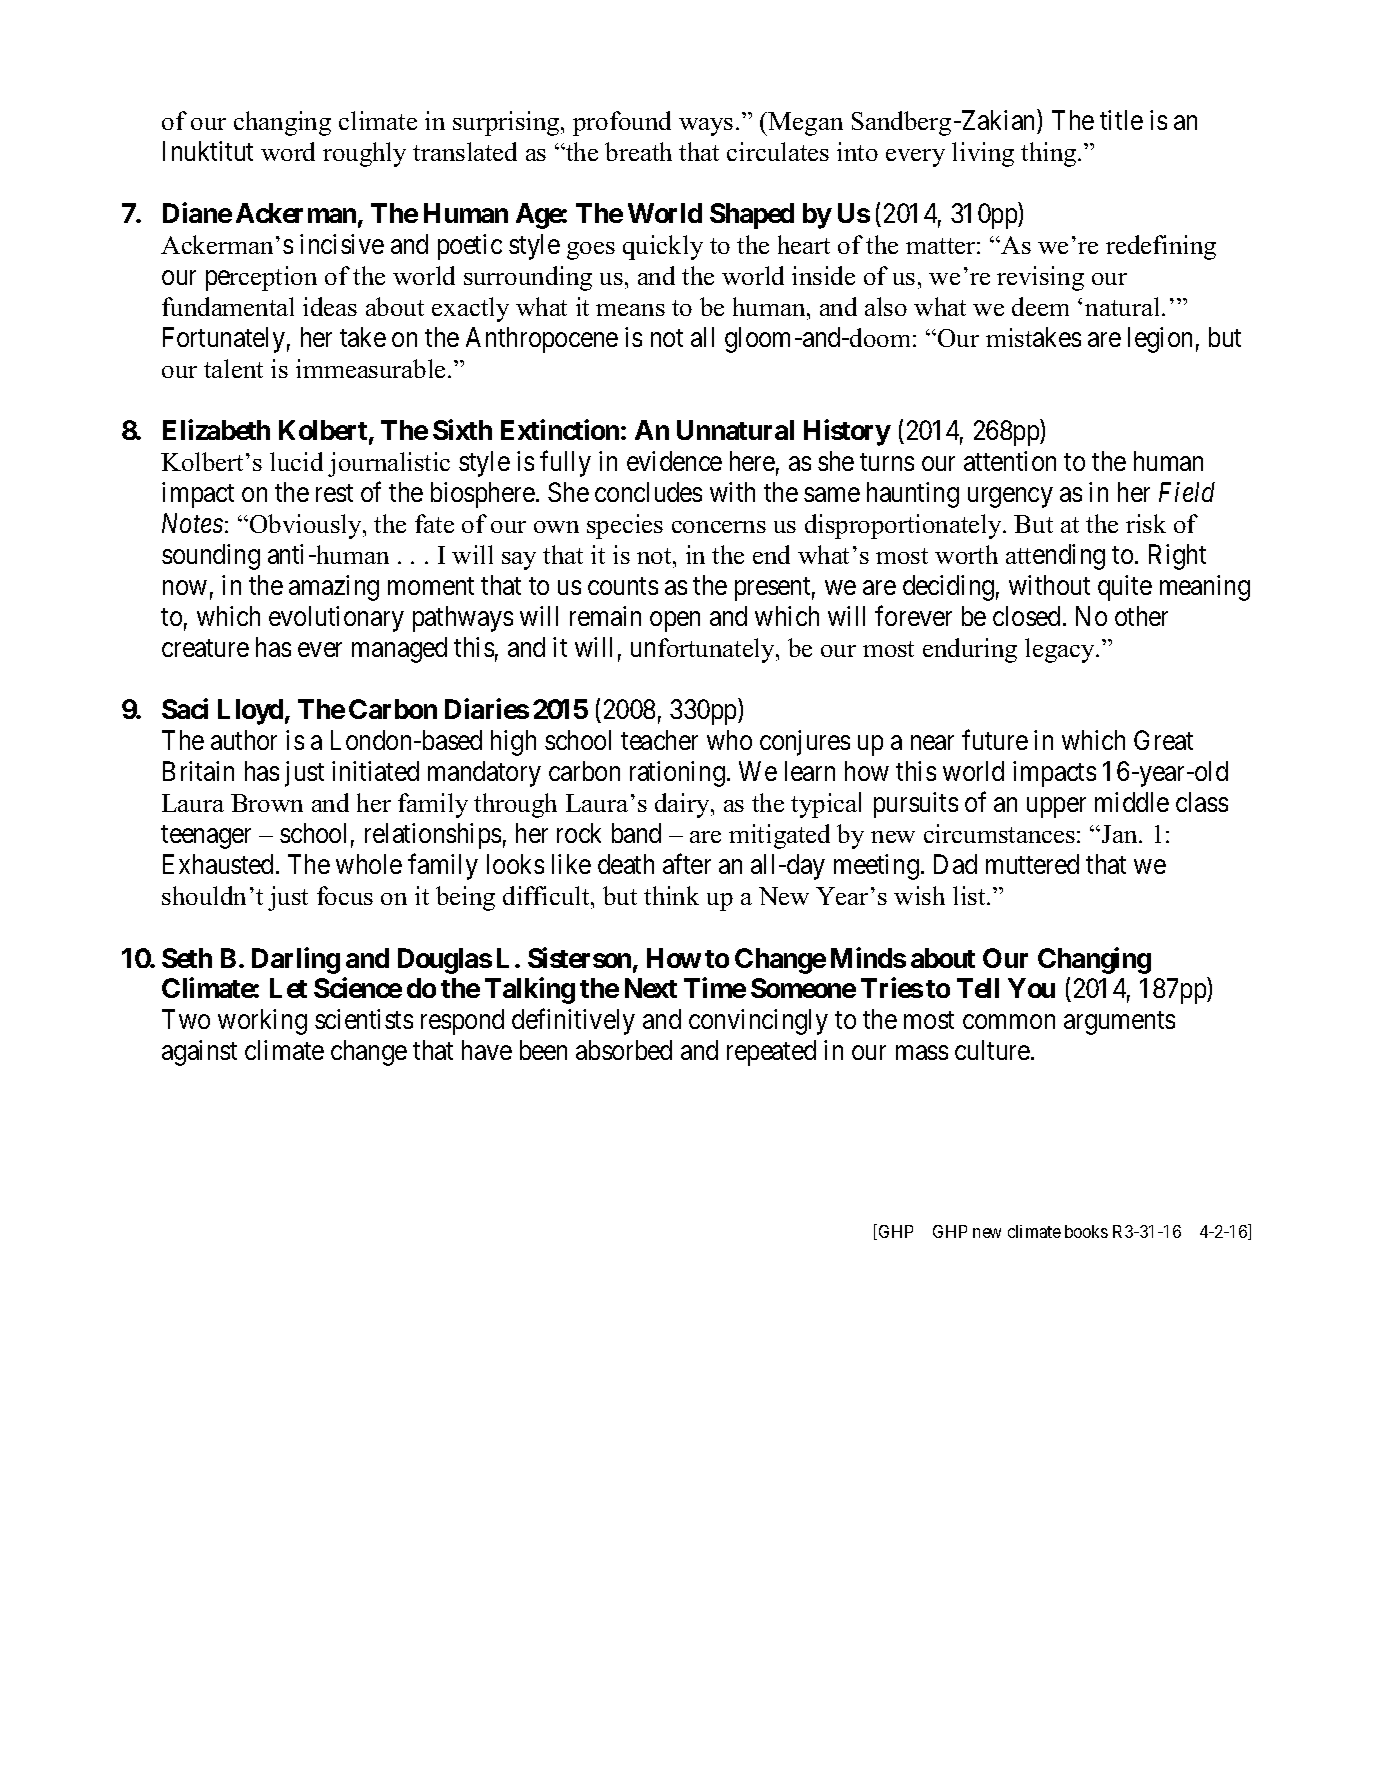 Image resolution: width=1374 pixels, height=1778 pixels. I want to click on repeated, so click(771, 1053).
